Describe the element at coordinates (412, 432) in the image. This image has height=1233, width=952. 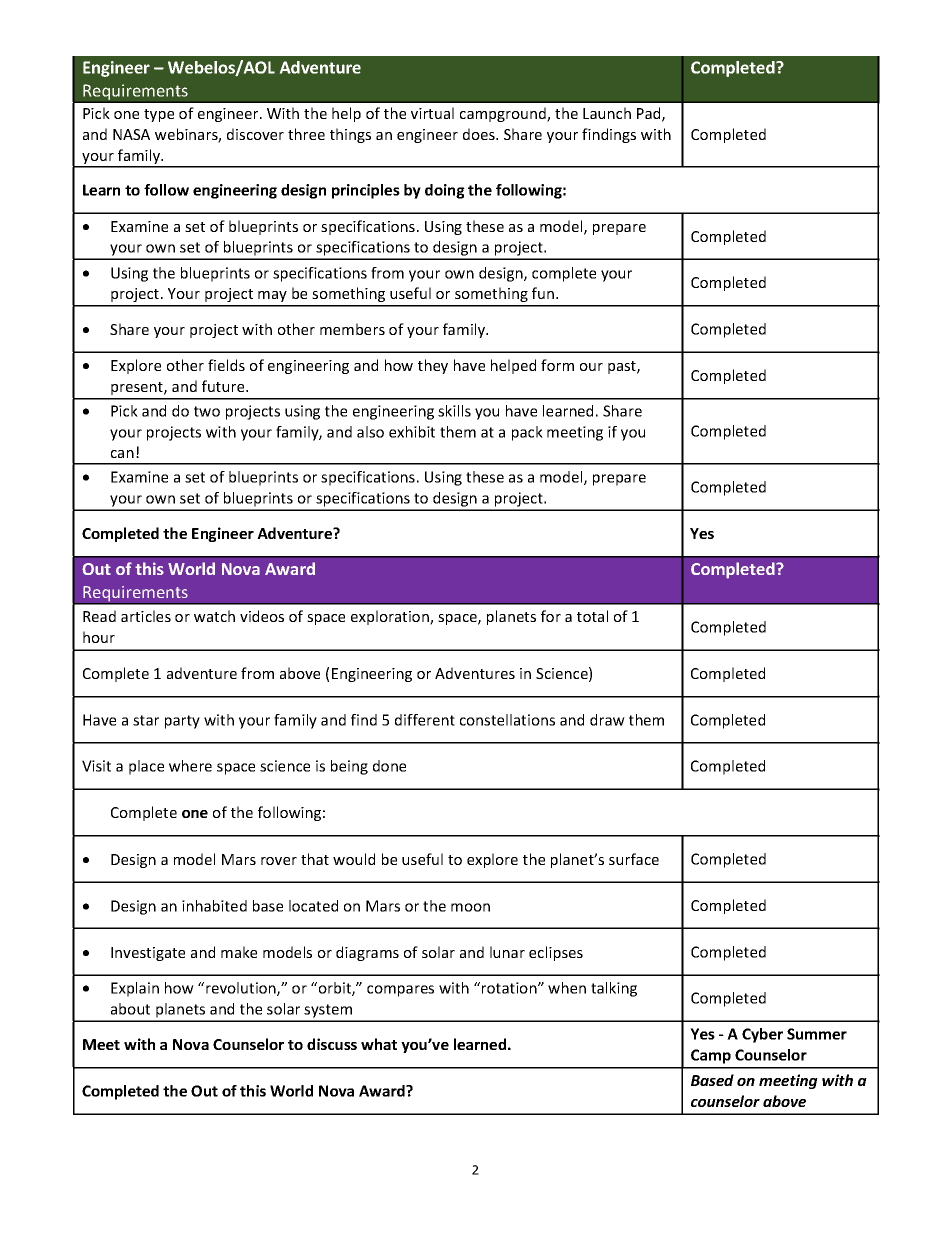
I see `exhibit` at that location.
